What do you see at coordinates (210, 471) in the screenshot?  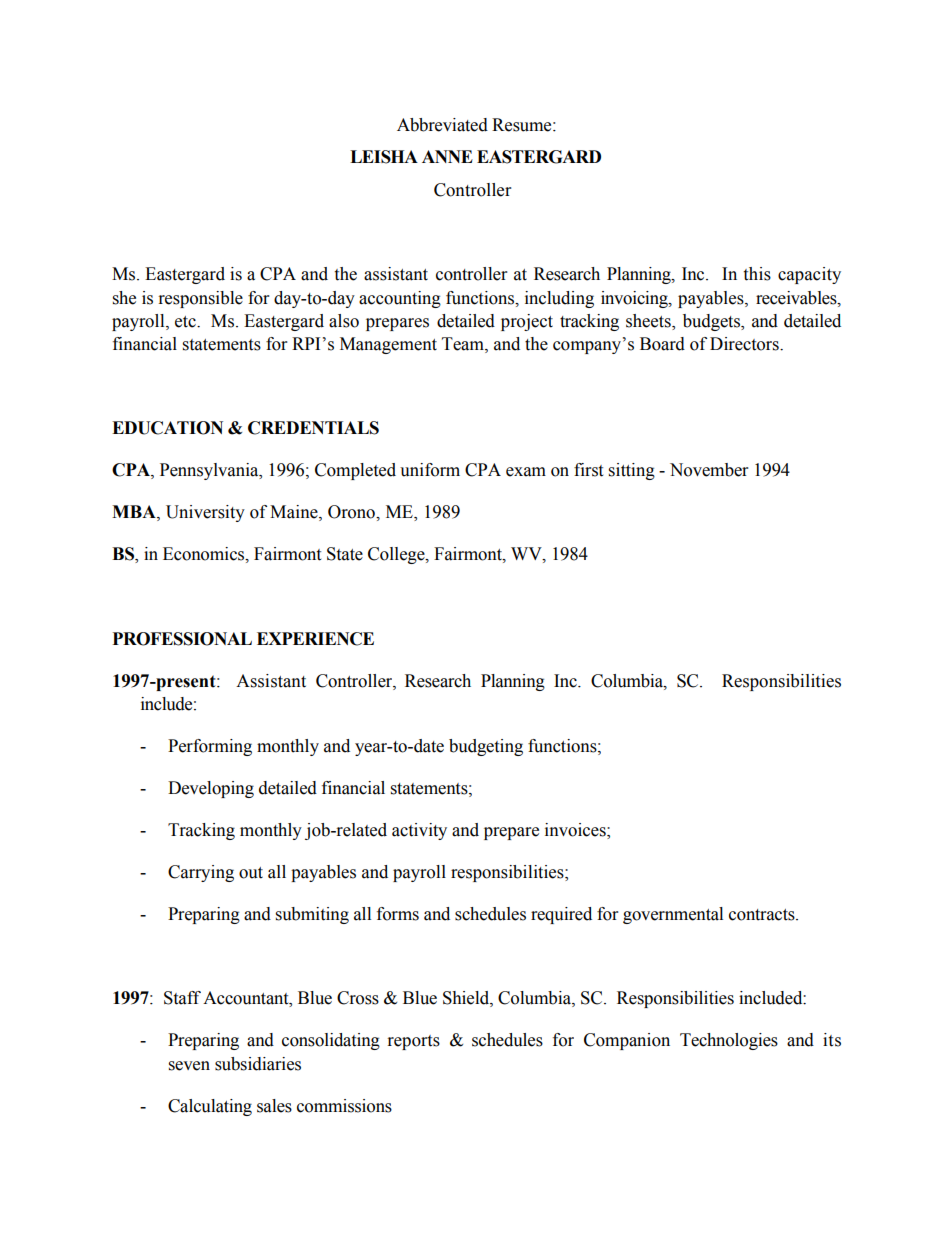 I see `Pennsylvania` at bounding box center [210, 471].
